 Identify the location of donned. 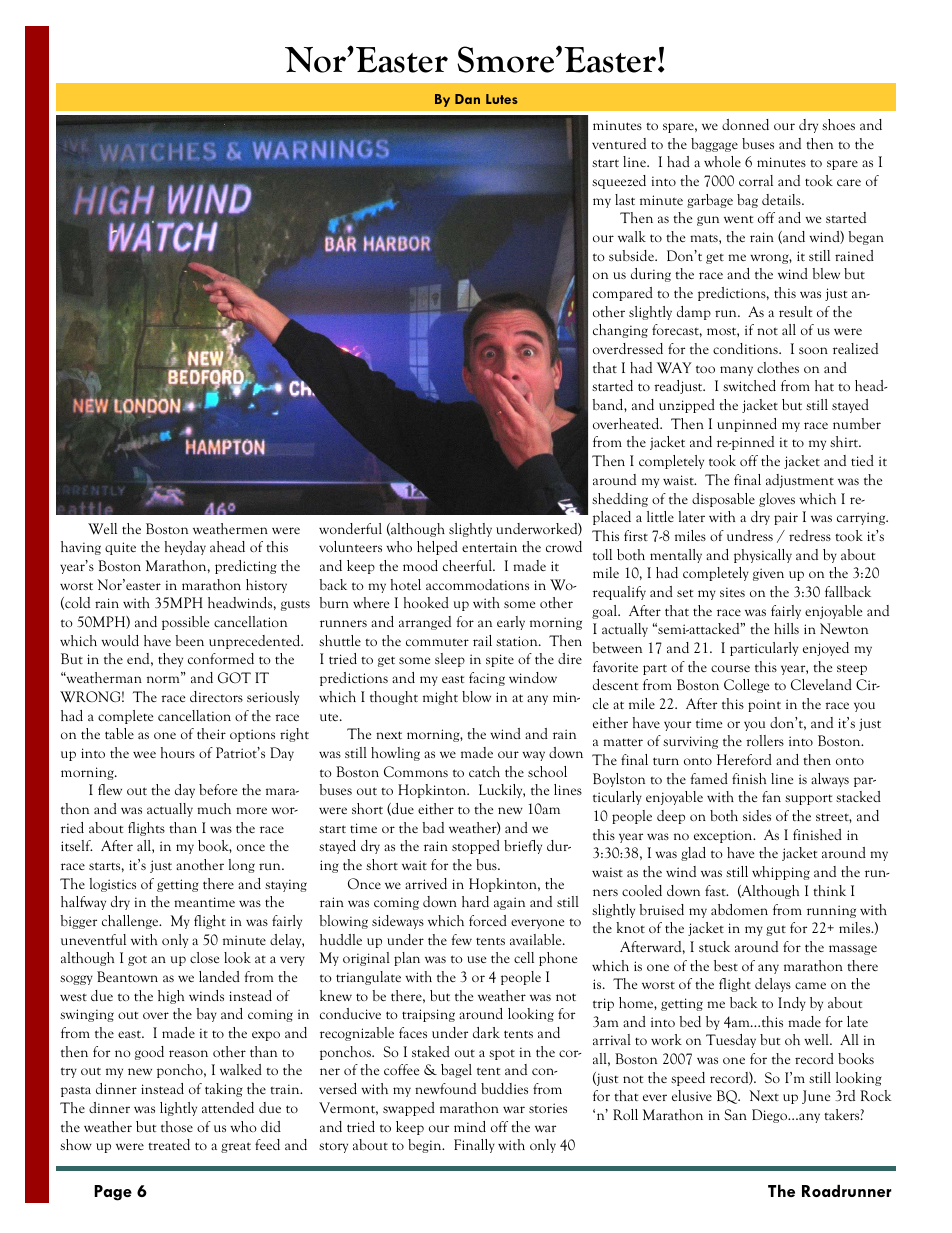
(745, 124).
